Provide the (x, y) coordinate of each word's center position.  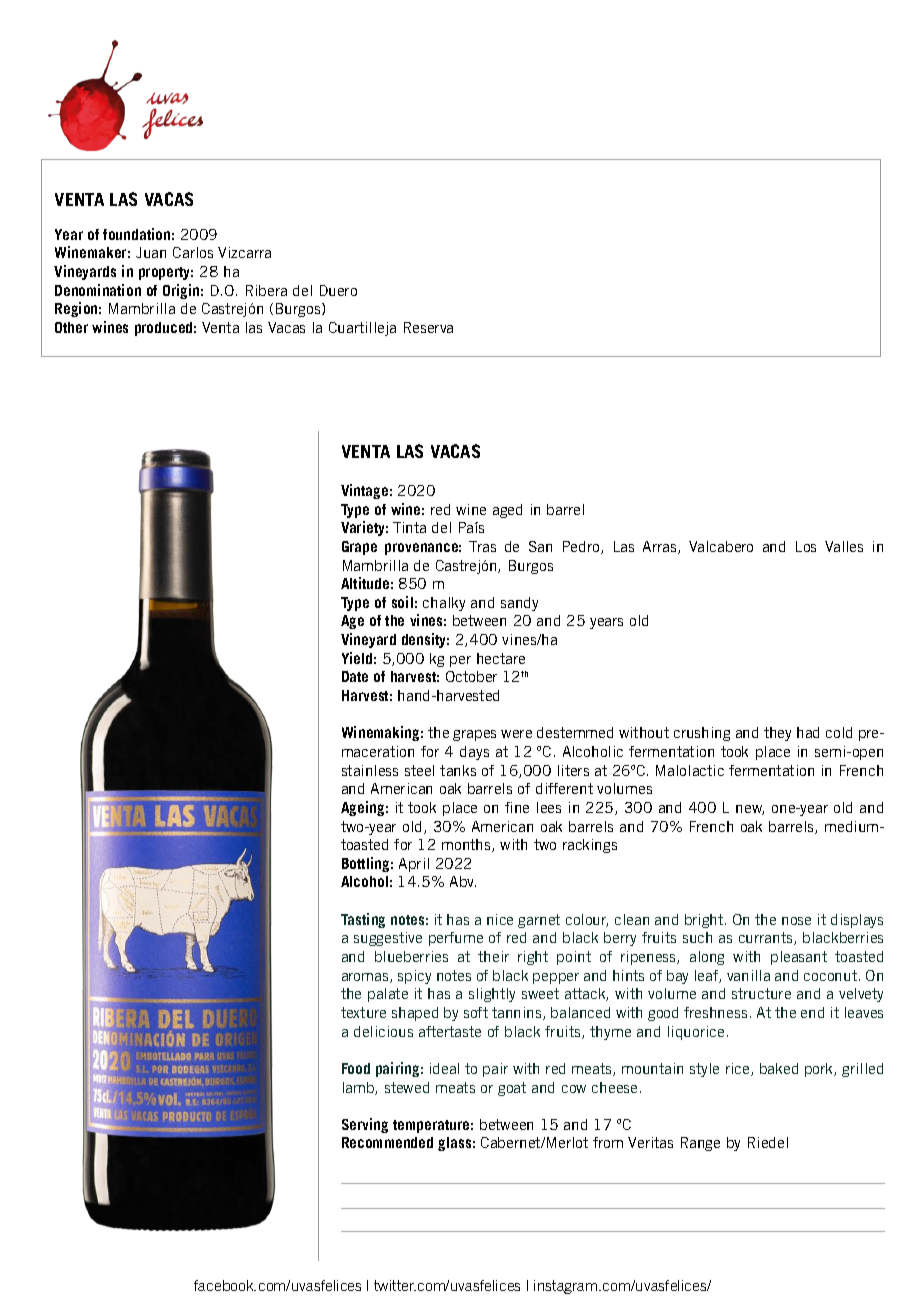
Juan (151, 252)
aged (507, 511)
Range (700, 1144)
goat (512, 1089)
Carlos (193, 252)
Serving (365, 1125)
